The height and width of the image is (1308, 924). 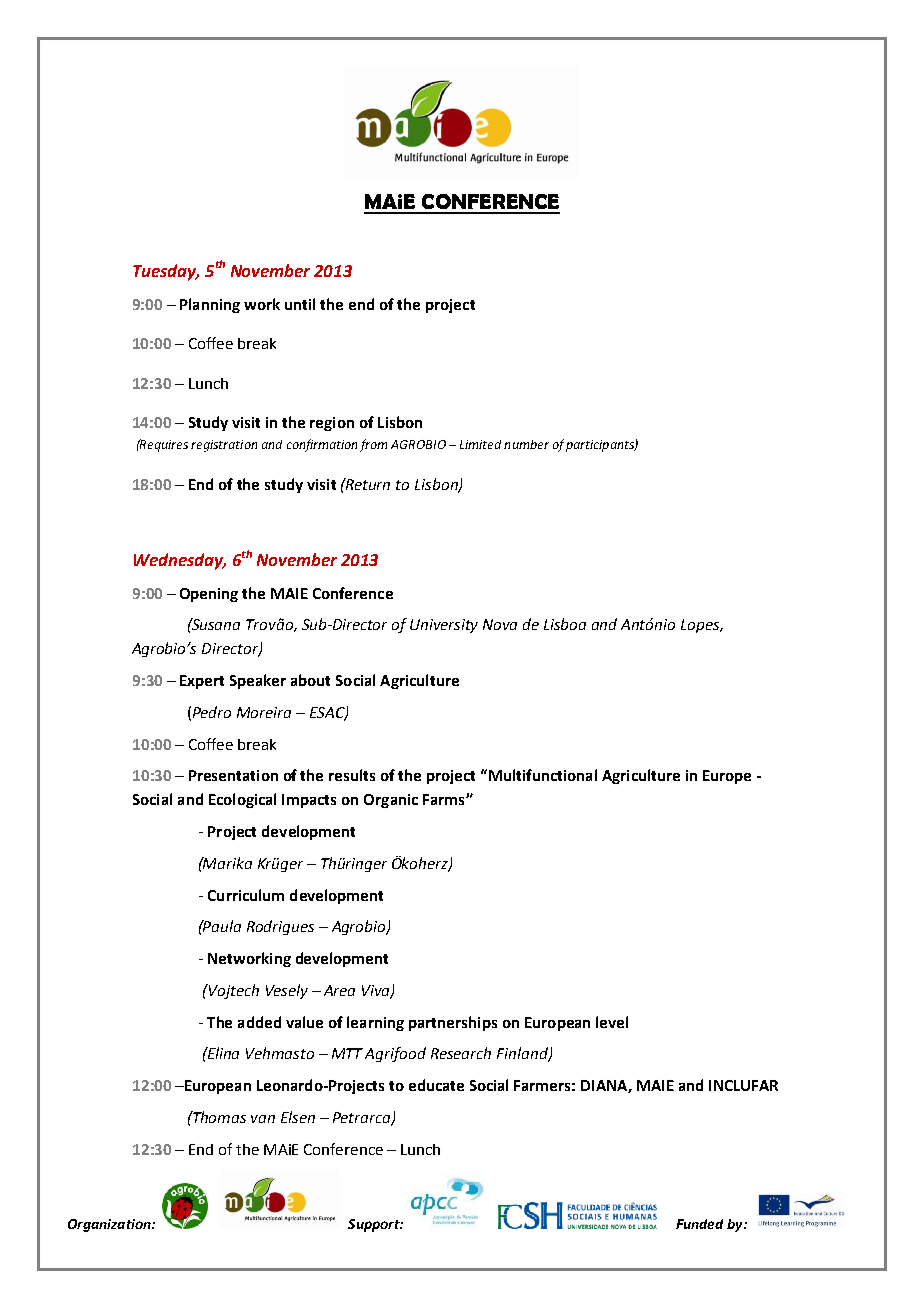 What do you see at coordinates (300, 304) in the image?
I see `until` at bounding box center [300, 304].
